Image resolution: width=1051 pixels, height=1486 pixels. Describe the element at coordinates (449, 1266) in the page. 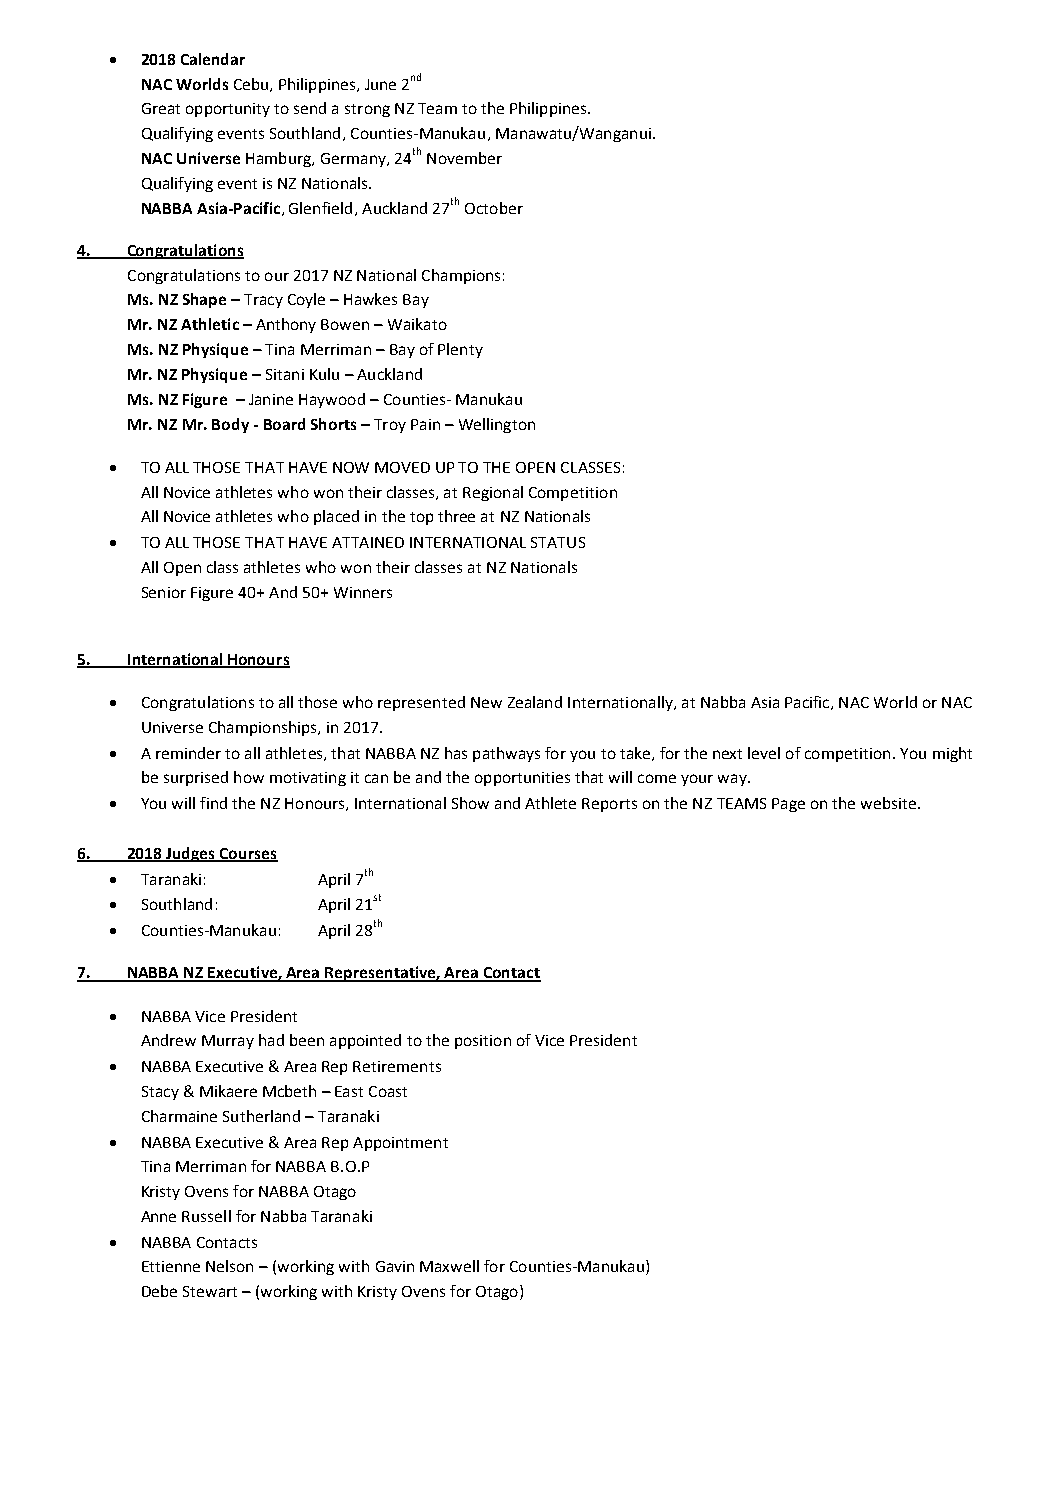

I see `Maxwell` at that location.
